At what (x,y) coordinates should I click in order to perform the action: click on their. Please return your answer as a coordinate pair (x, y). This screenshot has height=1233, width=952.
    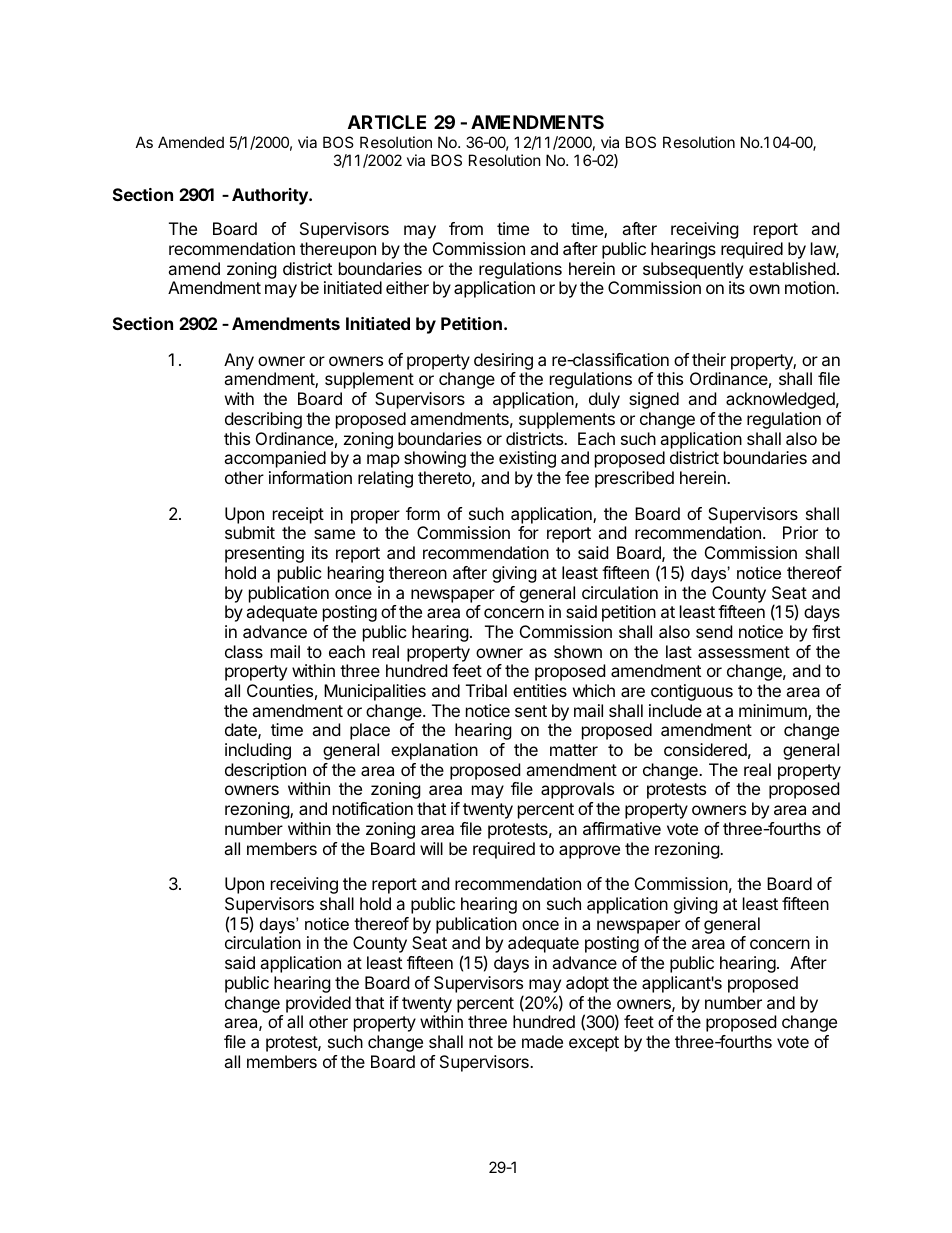
    Looking at the image, I should click on (709, 359).
